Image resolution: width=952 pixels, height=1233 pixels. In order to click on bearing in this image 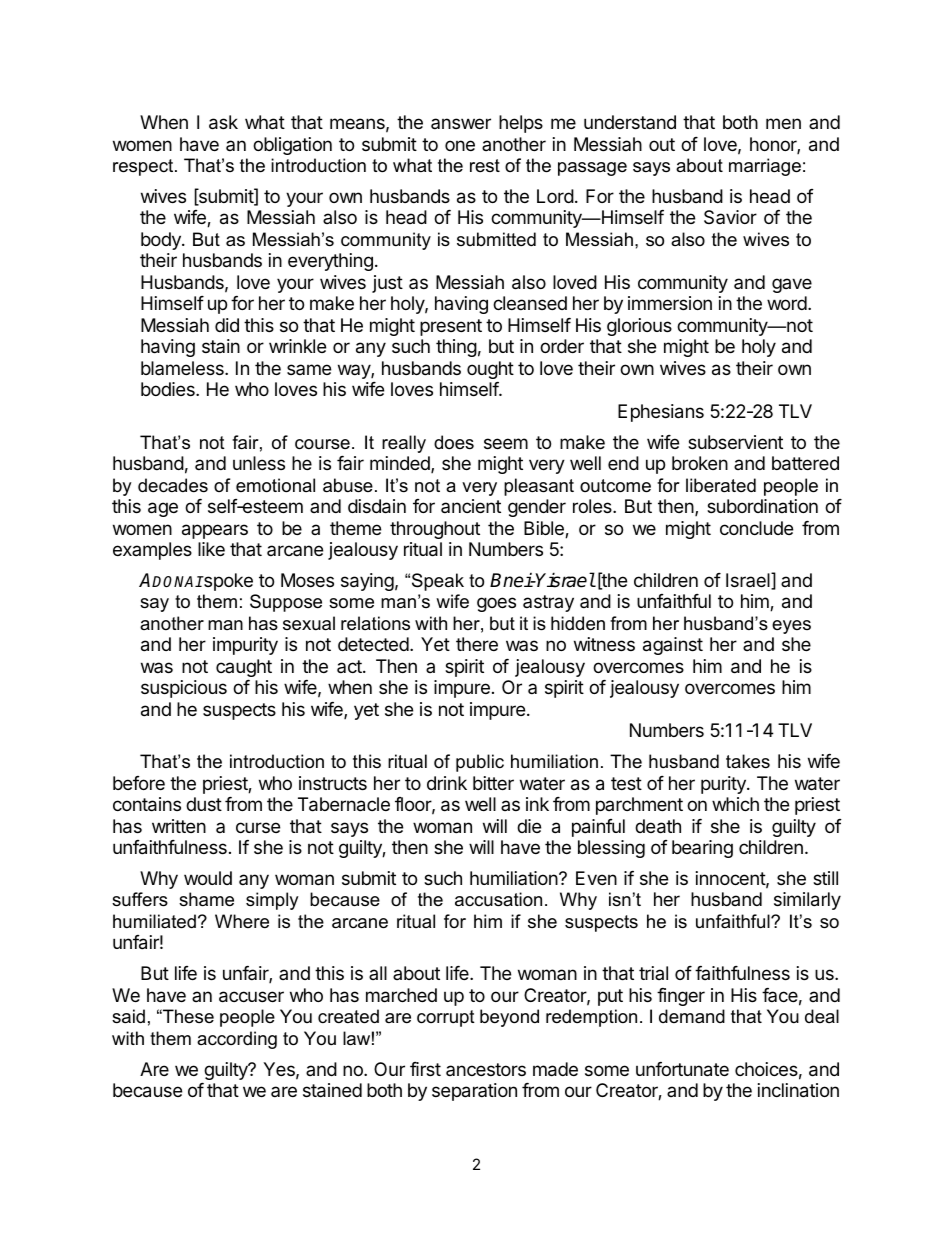, I will do `click(702, 849)`.
